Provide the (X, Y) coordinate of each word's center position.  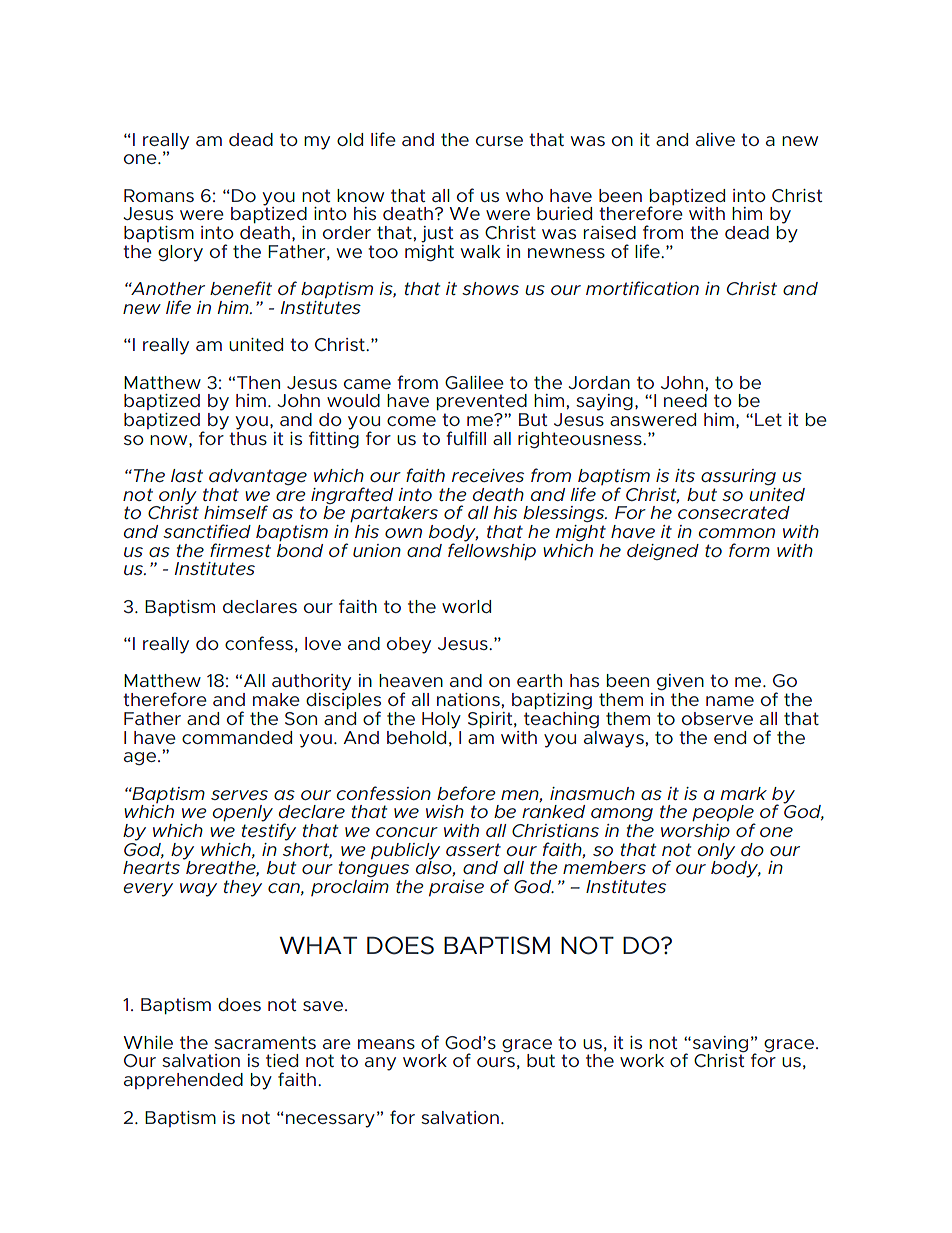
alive (715, 139)
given (680, 682)
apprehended (183, 1081)
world (466, 606)
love (323, 643)
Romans (159, 195)
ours (496, 1062)
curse (499, 141)
